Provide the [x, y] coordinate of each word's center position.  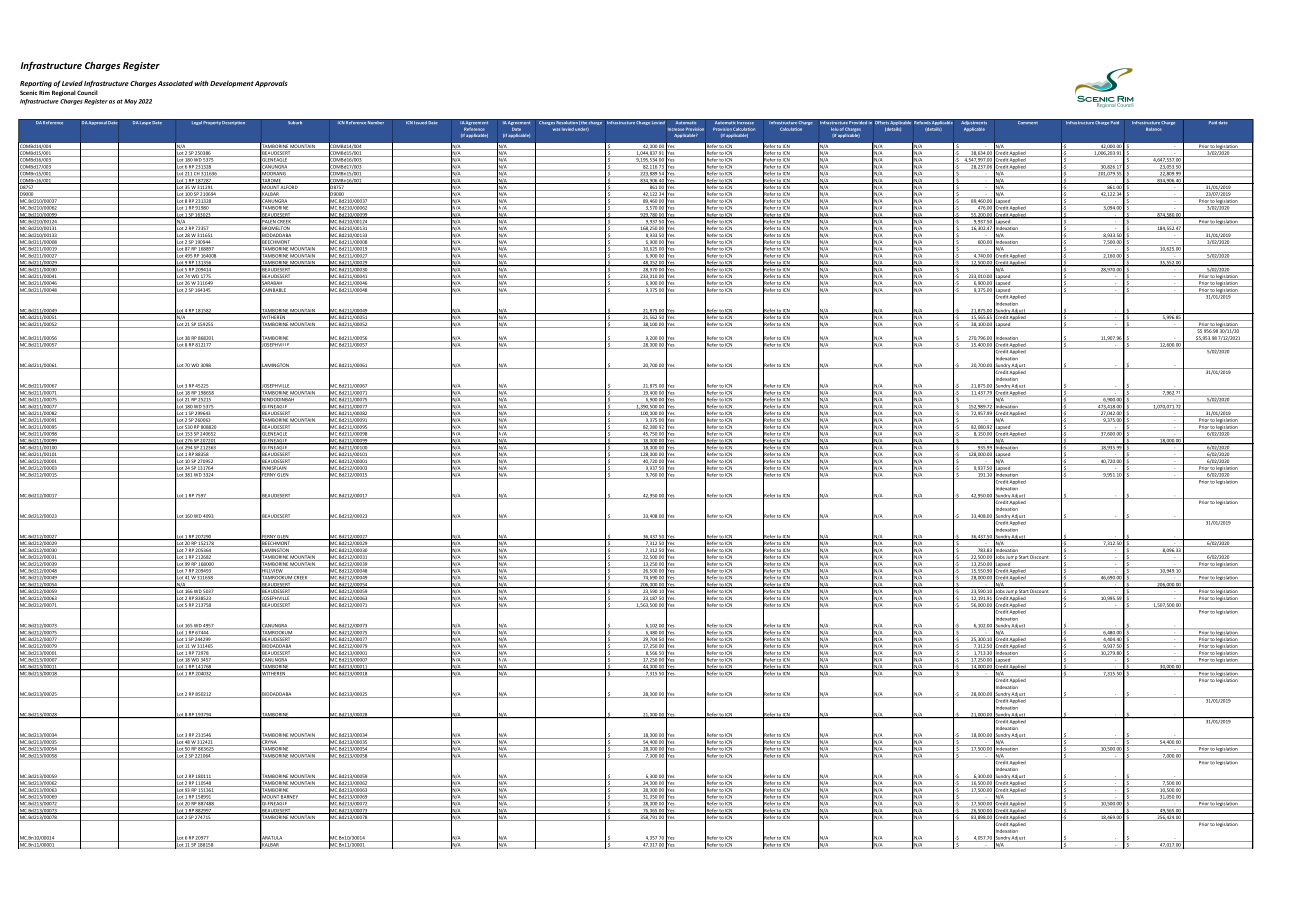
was [556, 129]
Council [87, 92]
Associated [175, 83]
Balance [1154, 129]
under [582, 129]
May [130, 102]
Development [232, 84]
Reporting [36, 84]
